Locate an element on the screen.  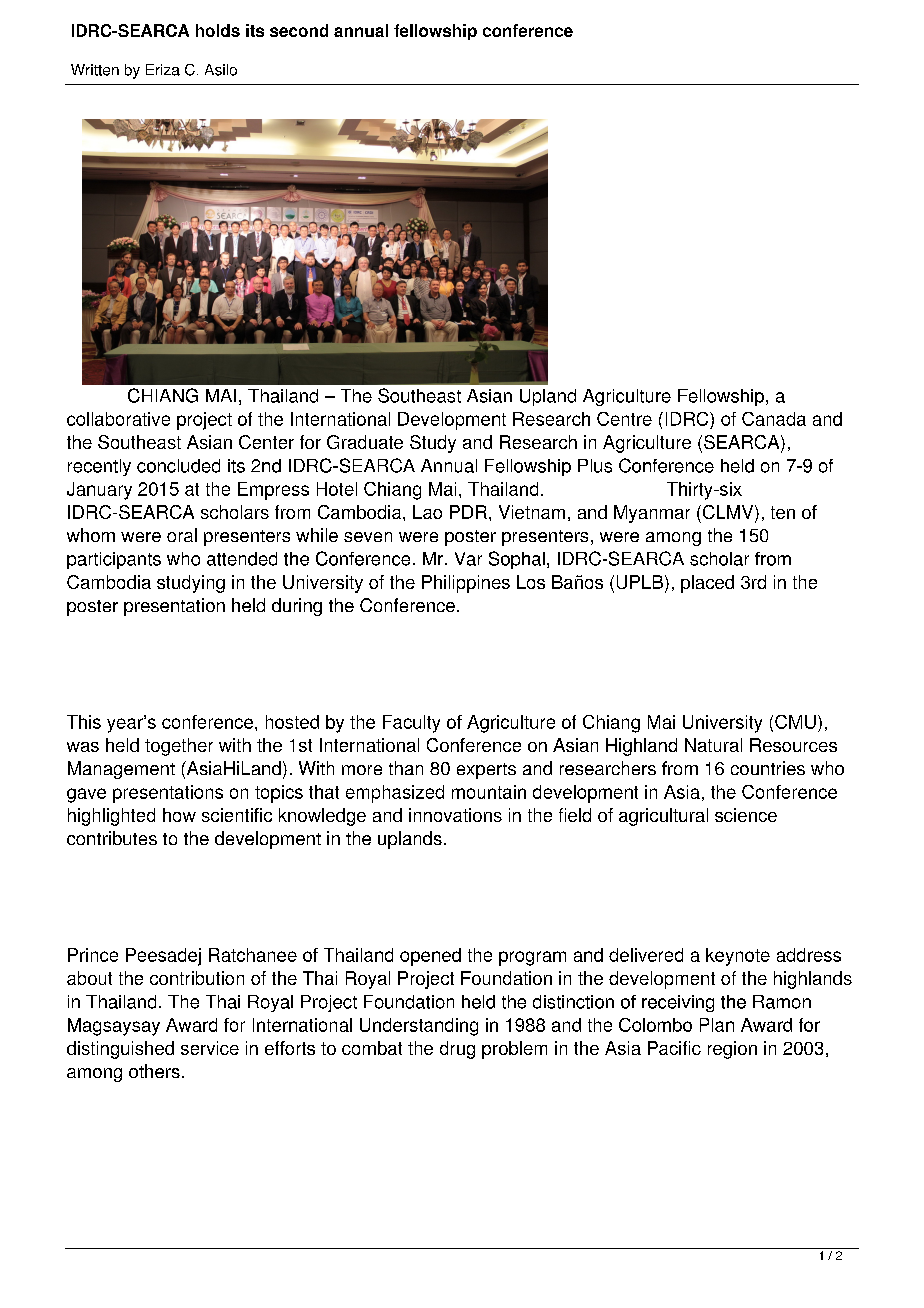
region is located at coordinates (732, 1050).
